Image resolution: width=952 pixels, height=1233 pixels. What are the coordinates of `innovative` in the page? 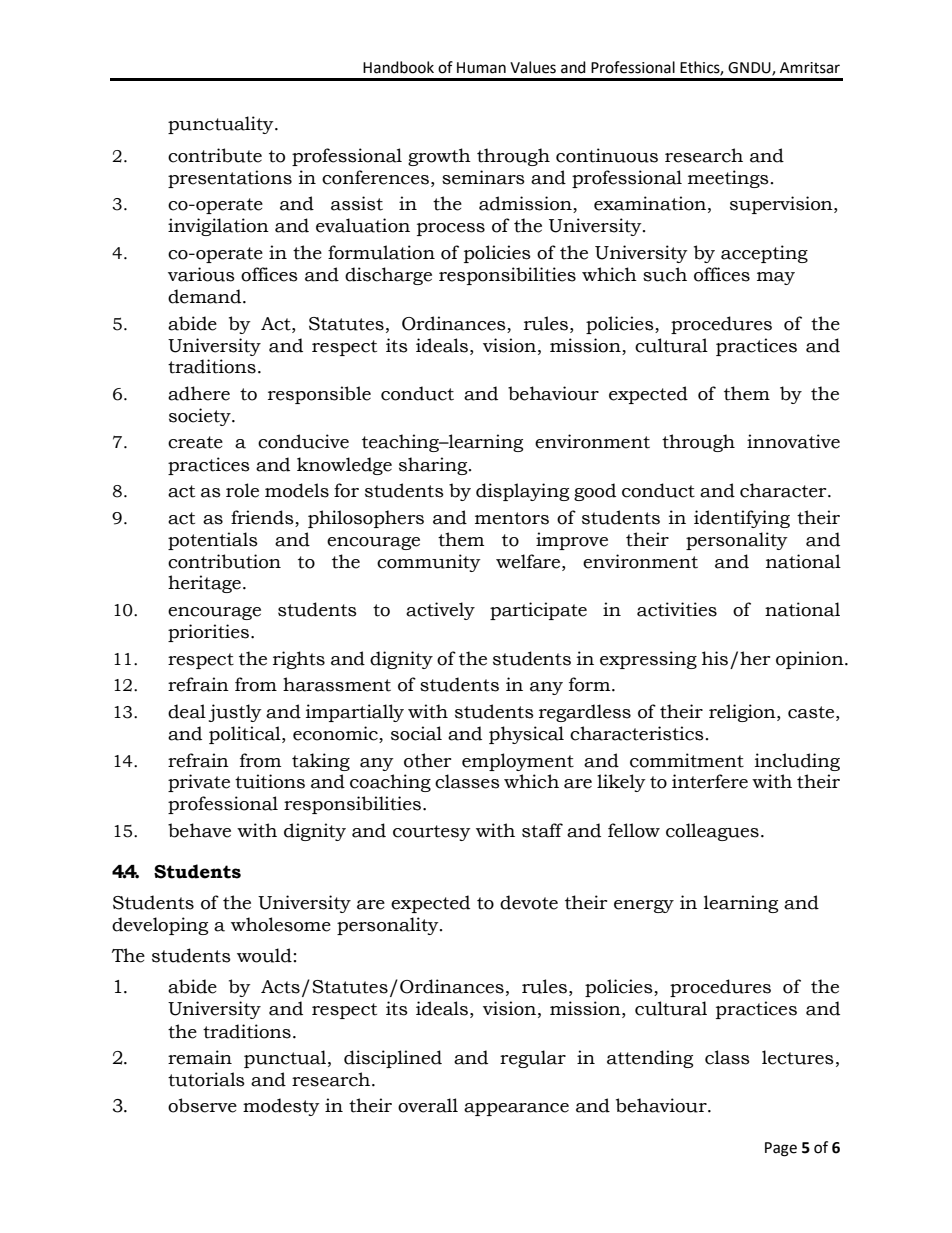 It's located at (793, 441).
